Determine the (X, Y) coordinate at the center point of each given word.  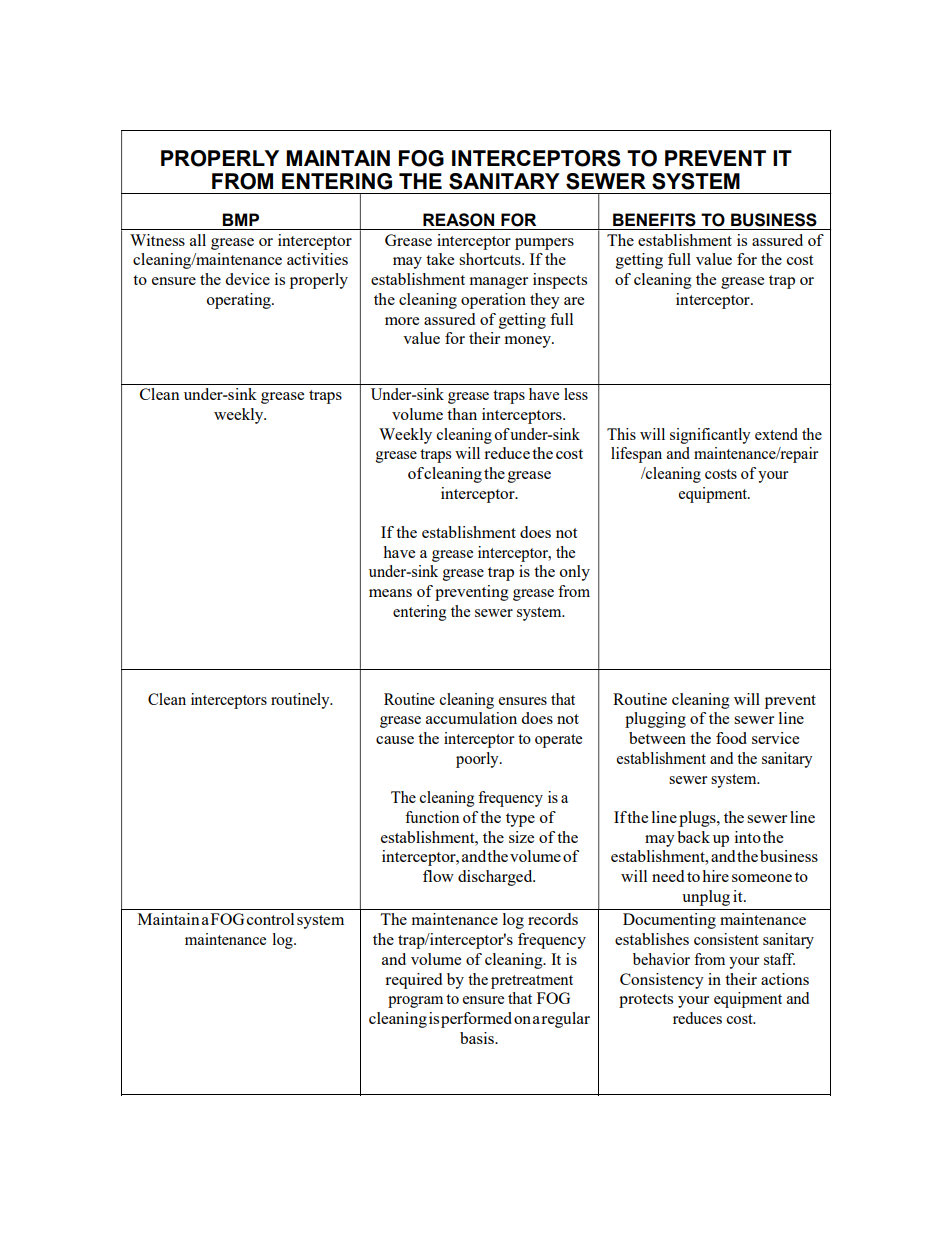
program (415, 1002)
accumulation (471, 718)
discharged (496, 878)
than (462, 414)
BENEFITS (654, 220)
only (575, 573)
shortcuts (491, 259)
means (390, 593)
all (198, 240)
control (270, 919)
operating (240, 301)
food (731, 738)
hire (715, 876)
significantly (710, 436)
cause (395, 740)
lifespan (636, 455)
